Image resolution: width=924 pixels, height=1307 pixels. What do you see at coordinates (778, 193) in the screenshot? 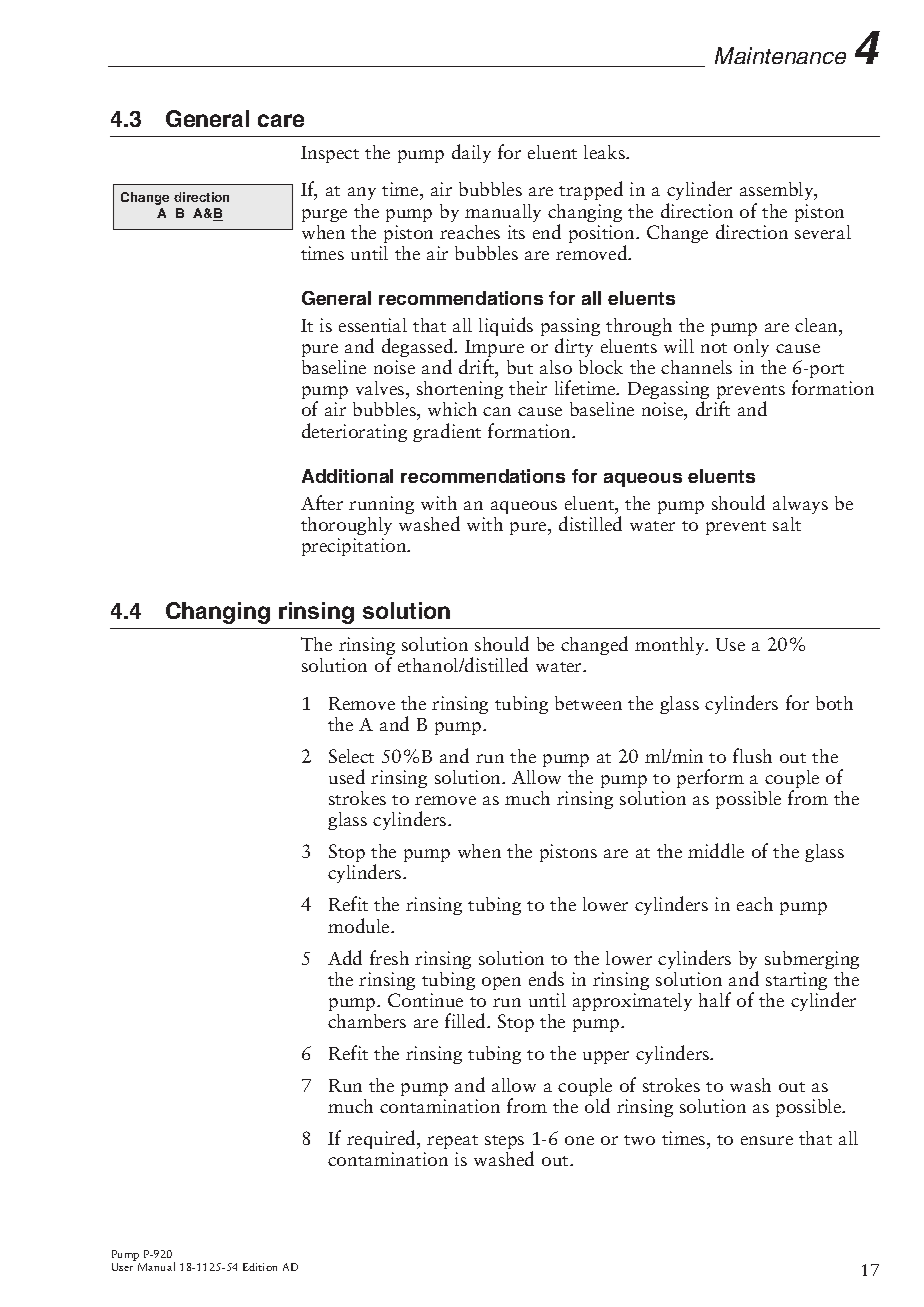
I see `assembly` at bounding box center [778, 193].
